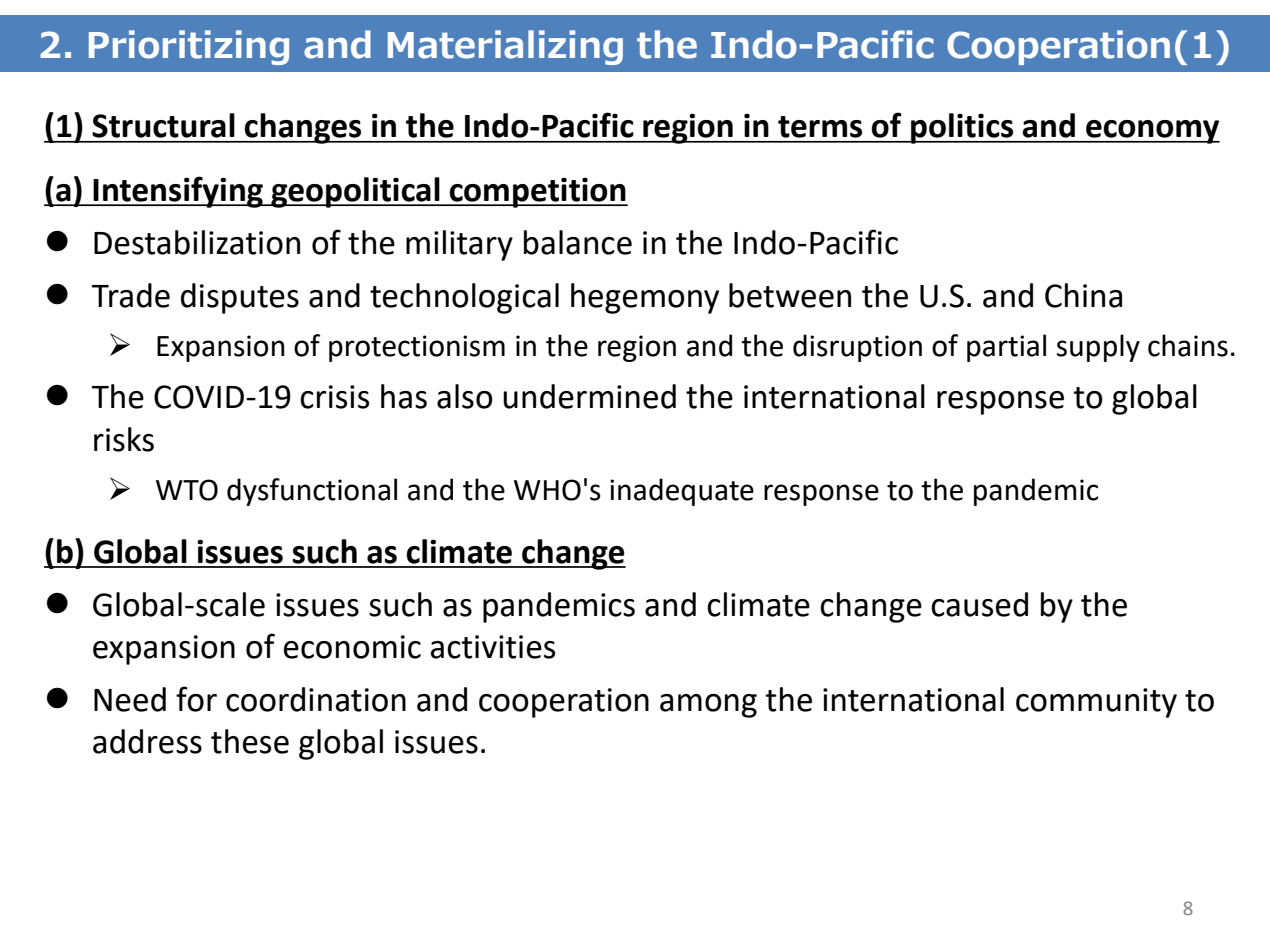 The width and height of the image is (1270, 952). What do you see at coordinates (250, 741) in the image?
I see `these` at bounding box center [250, 741].
